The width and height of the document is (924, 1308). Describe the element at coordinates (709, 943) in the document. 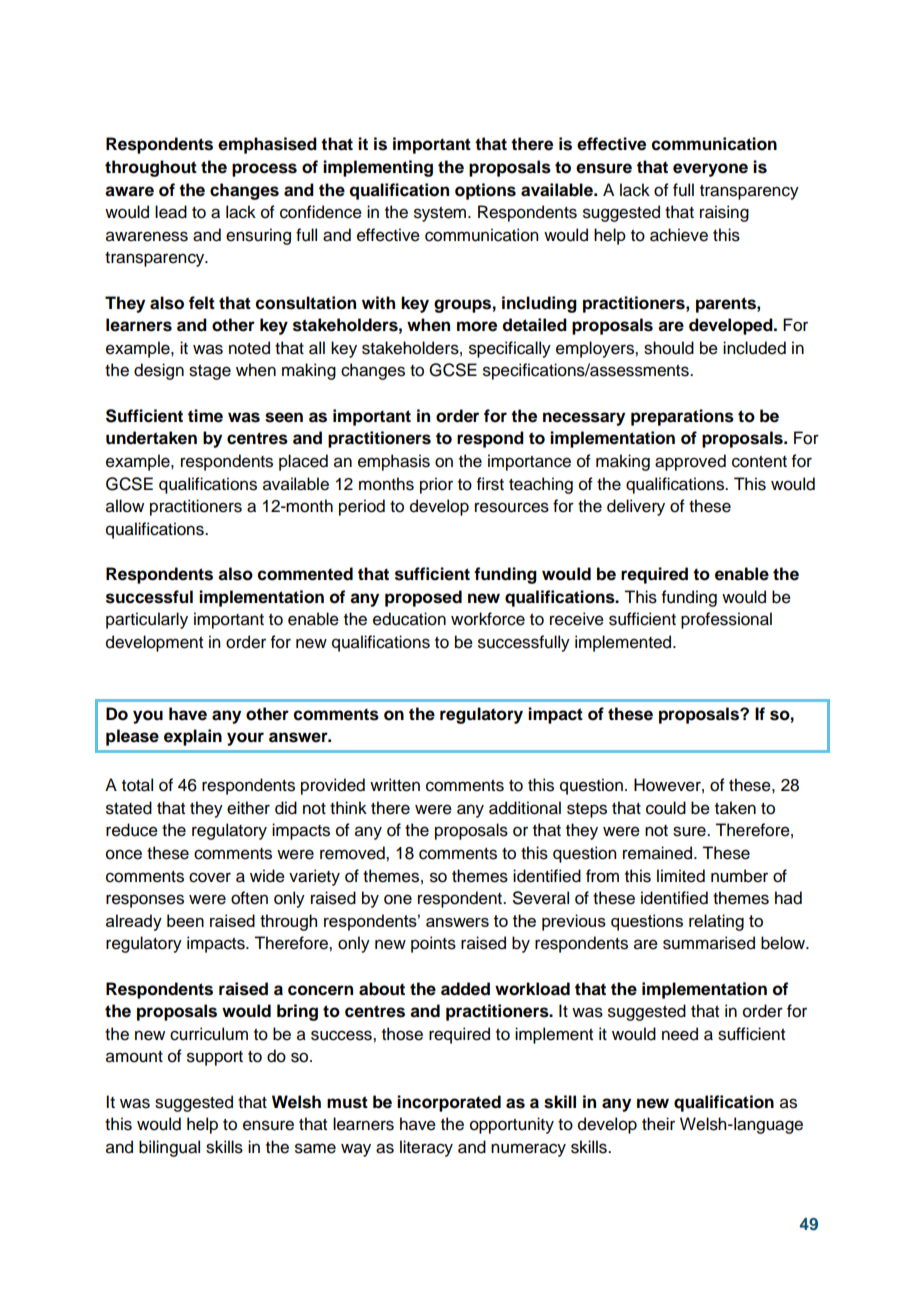

I see `summarised` at that location.
